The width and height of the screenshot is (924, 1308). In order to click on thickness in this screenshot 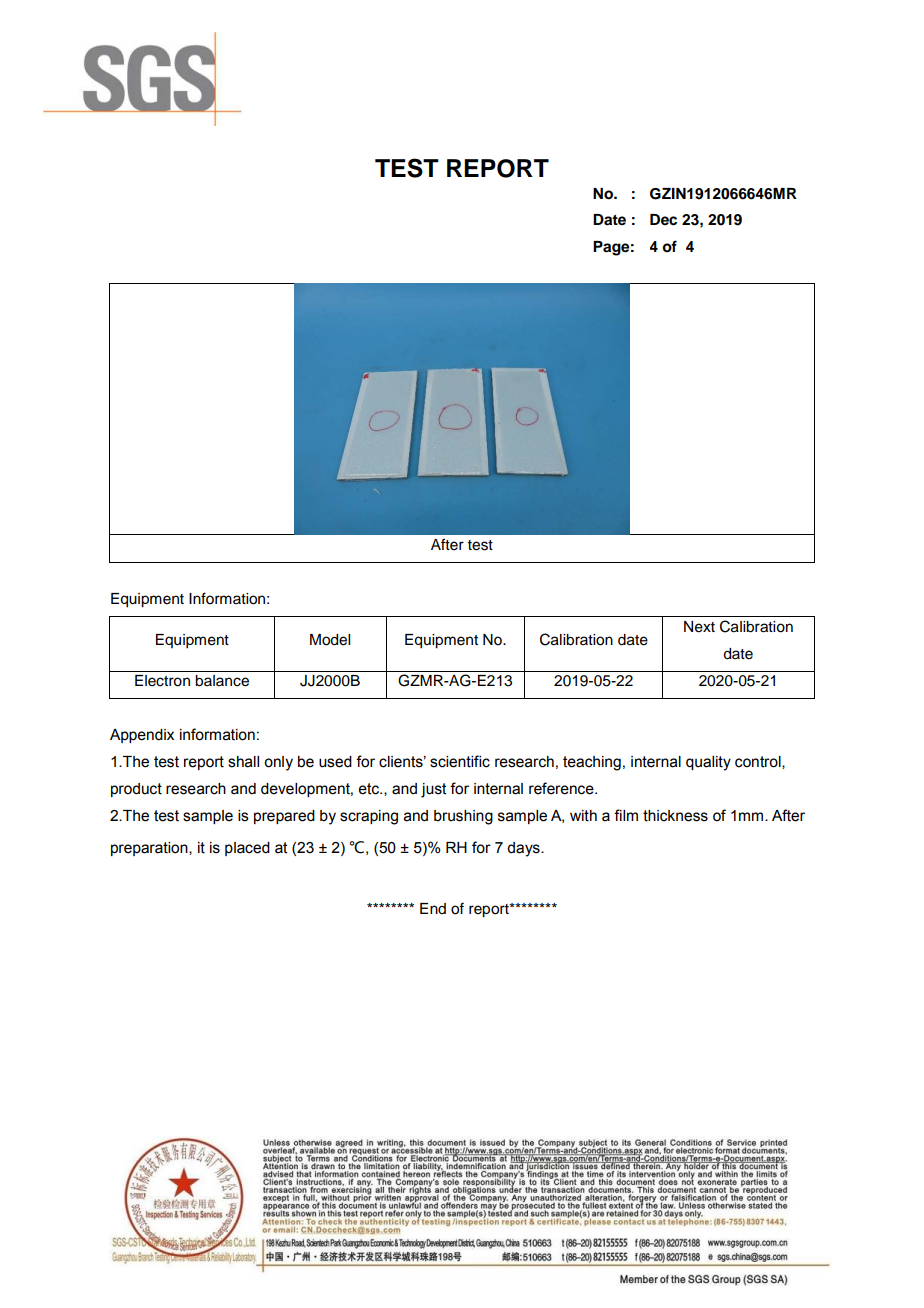, I will do `click(675, 816)`.
